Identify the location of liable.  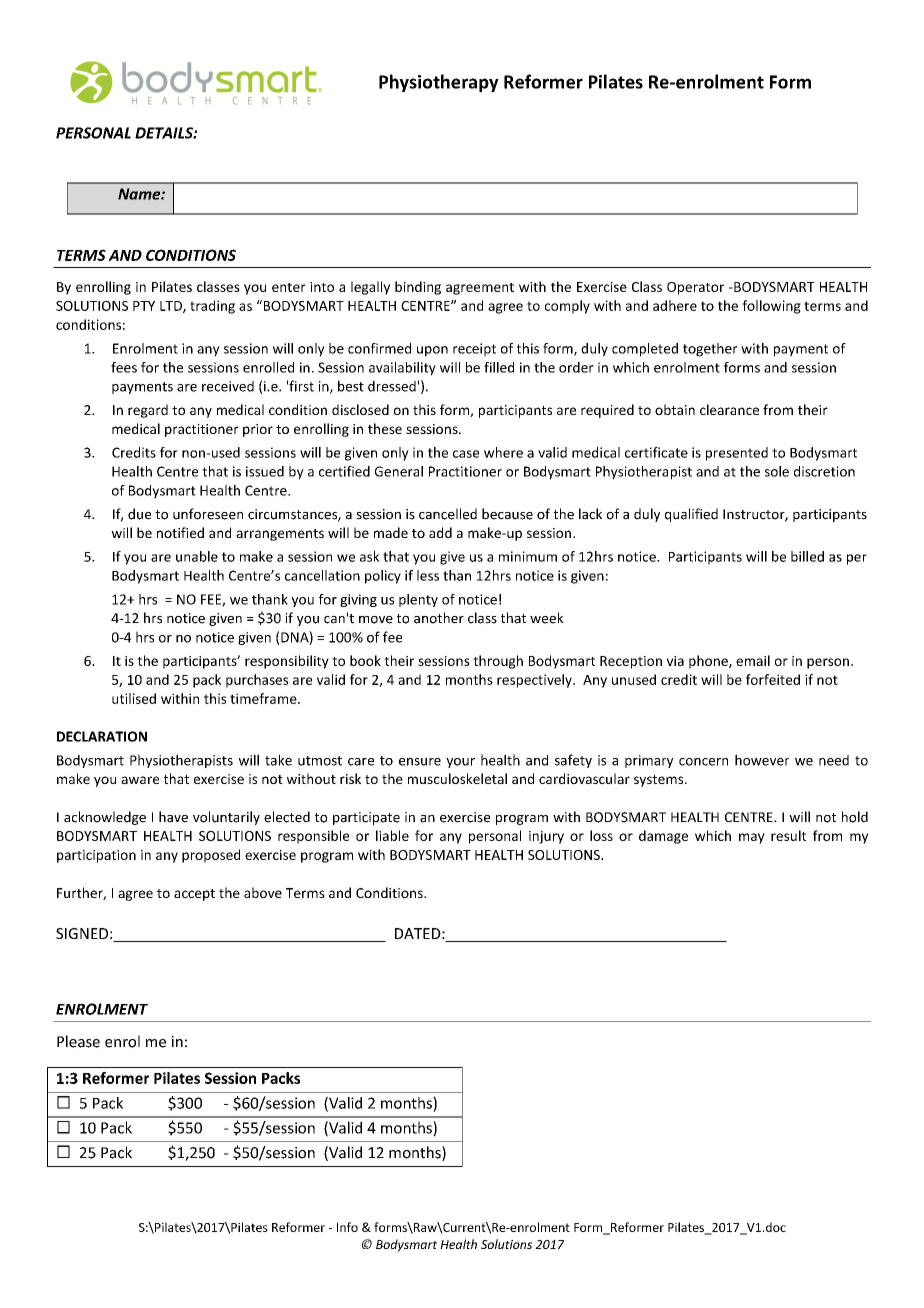
(392, 835).
